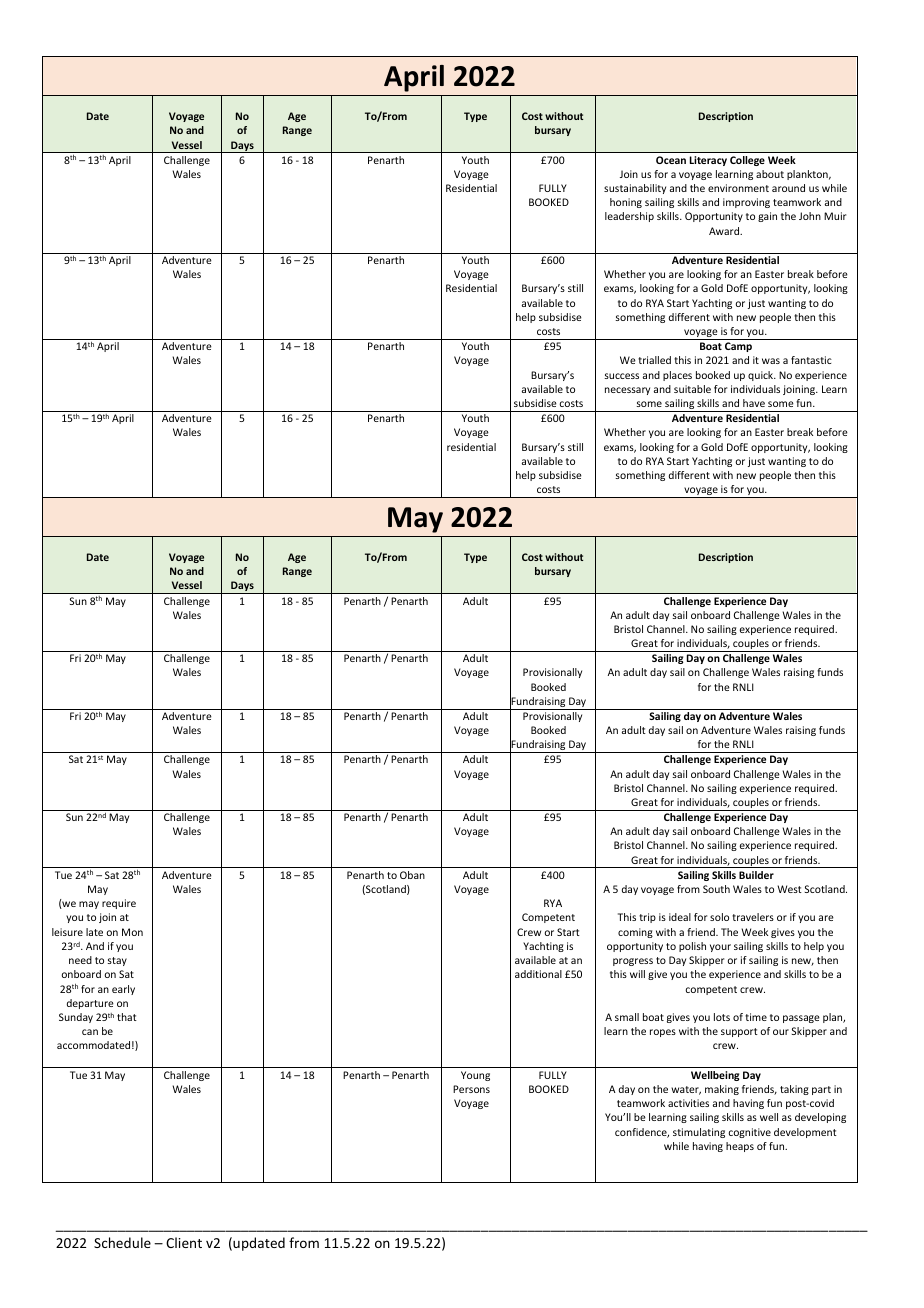 The height and width of the screenshot is (1308, 924). What do you see at coordinates (756, 875) in the screenshot?
I see `Builder` at bounding box center [756, 875].
